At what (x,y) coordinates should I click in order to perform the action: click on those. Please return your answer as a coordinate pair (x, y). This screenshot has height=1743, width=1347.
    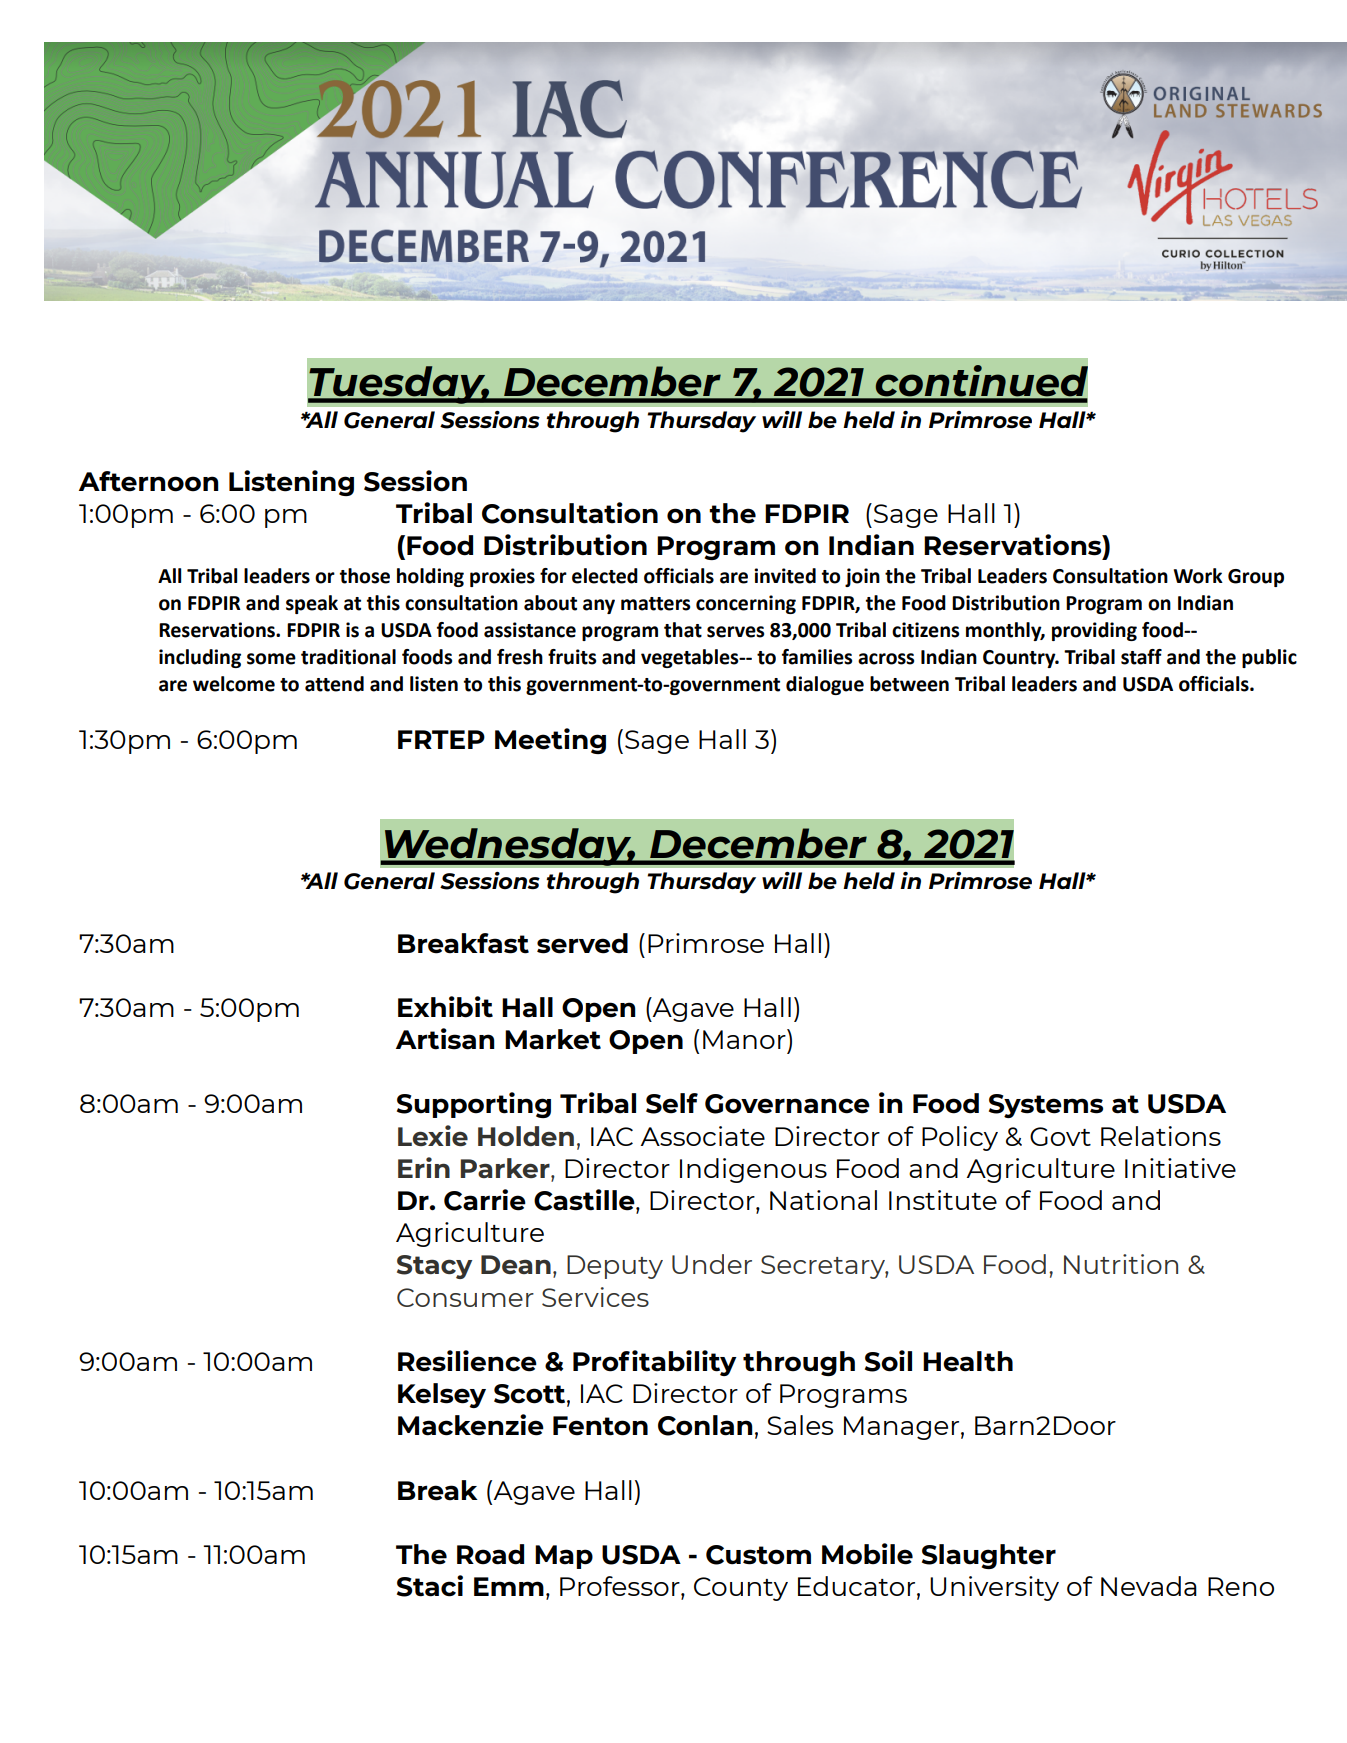
    Looking at the image, I should click on (365, 576).
